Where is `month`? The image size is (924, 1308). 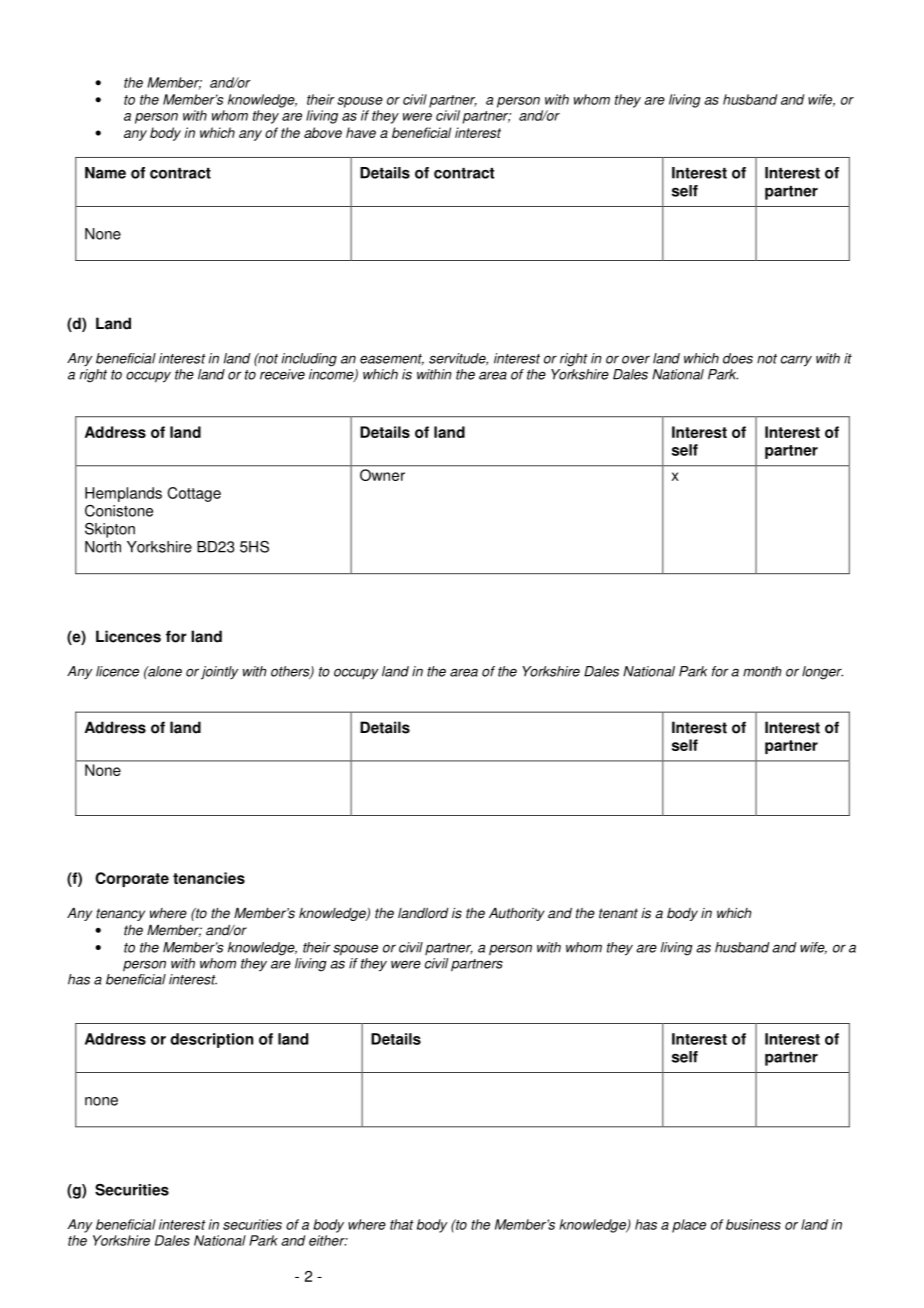
month is located at coordinates (762, 671).
